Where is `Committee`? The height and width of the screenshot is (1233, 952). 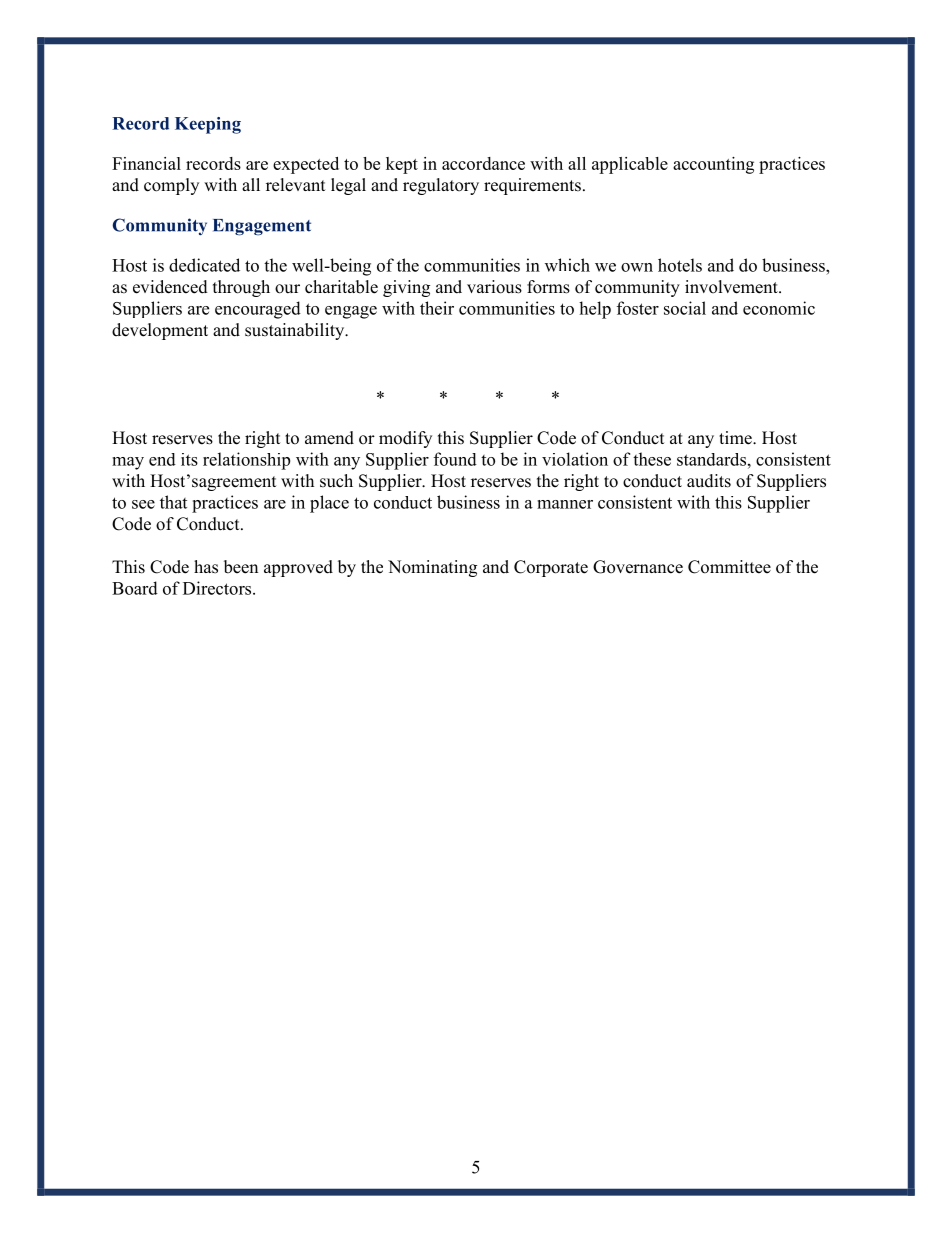 Committee is located at coordinates (729, 567).
